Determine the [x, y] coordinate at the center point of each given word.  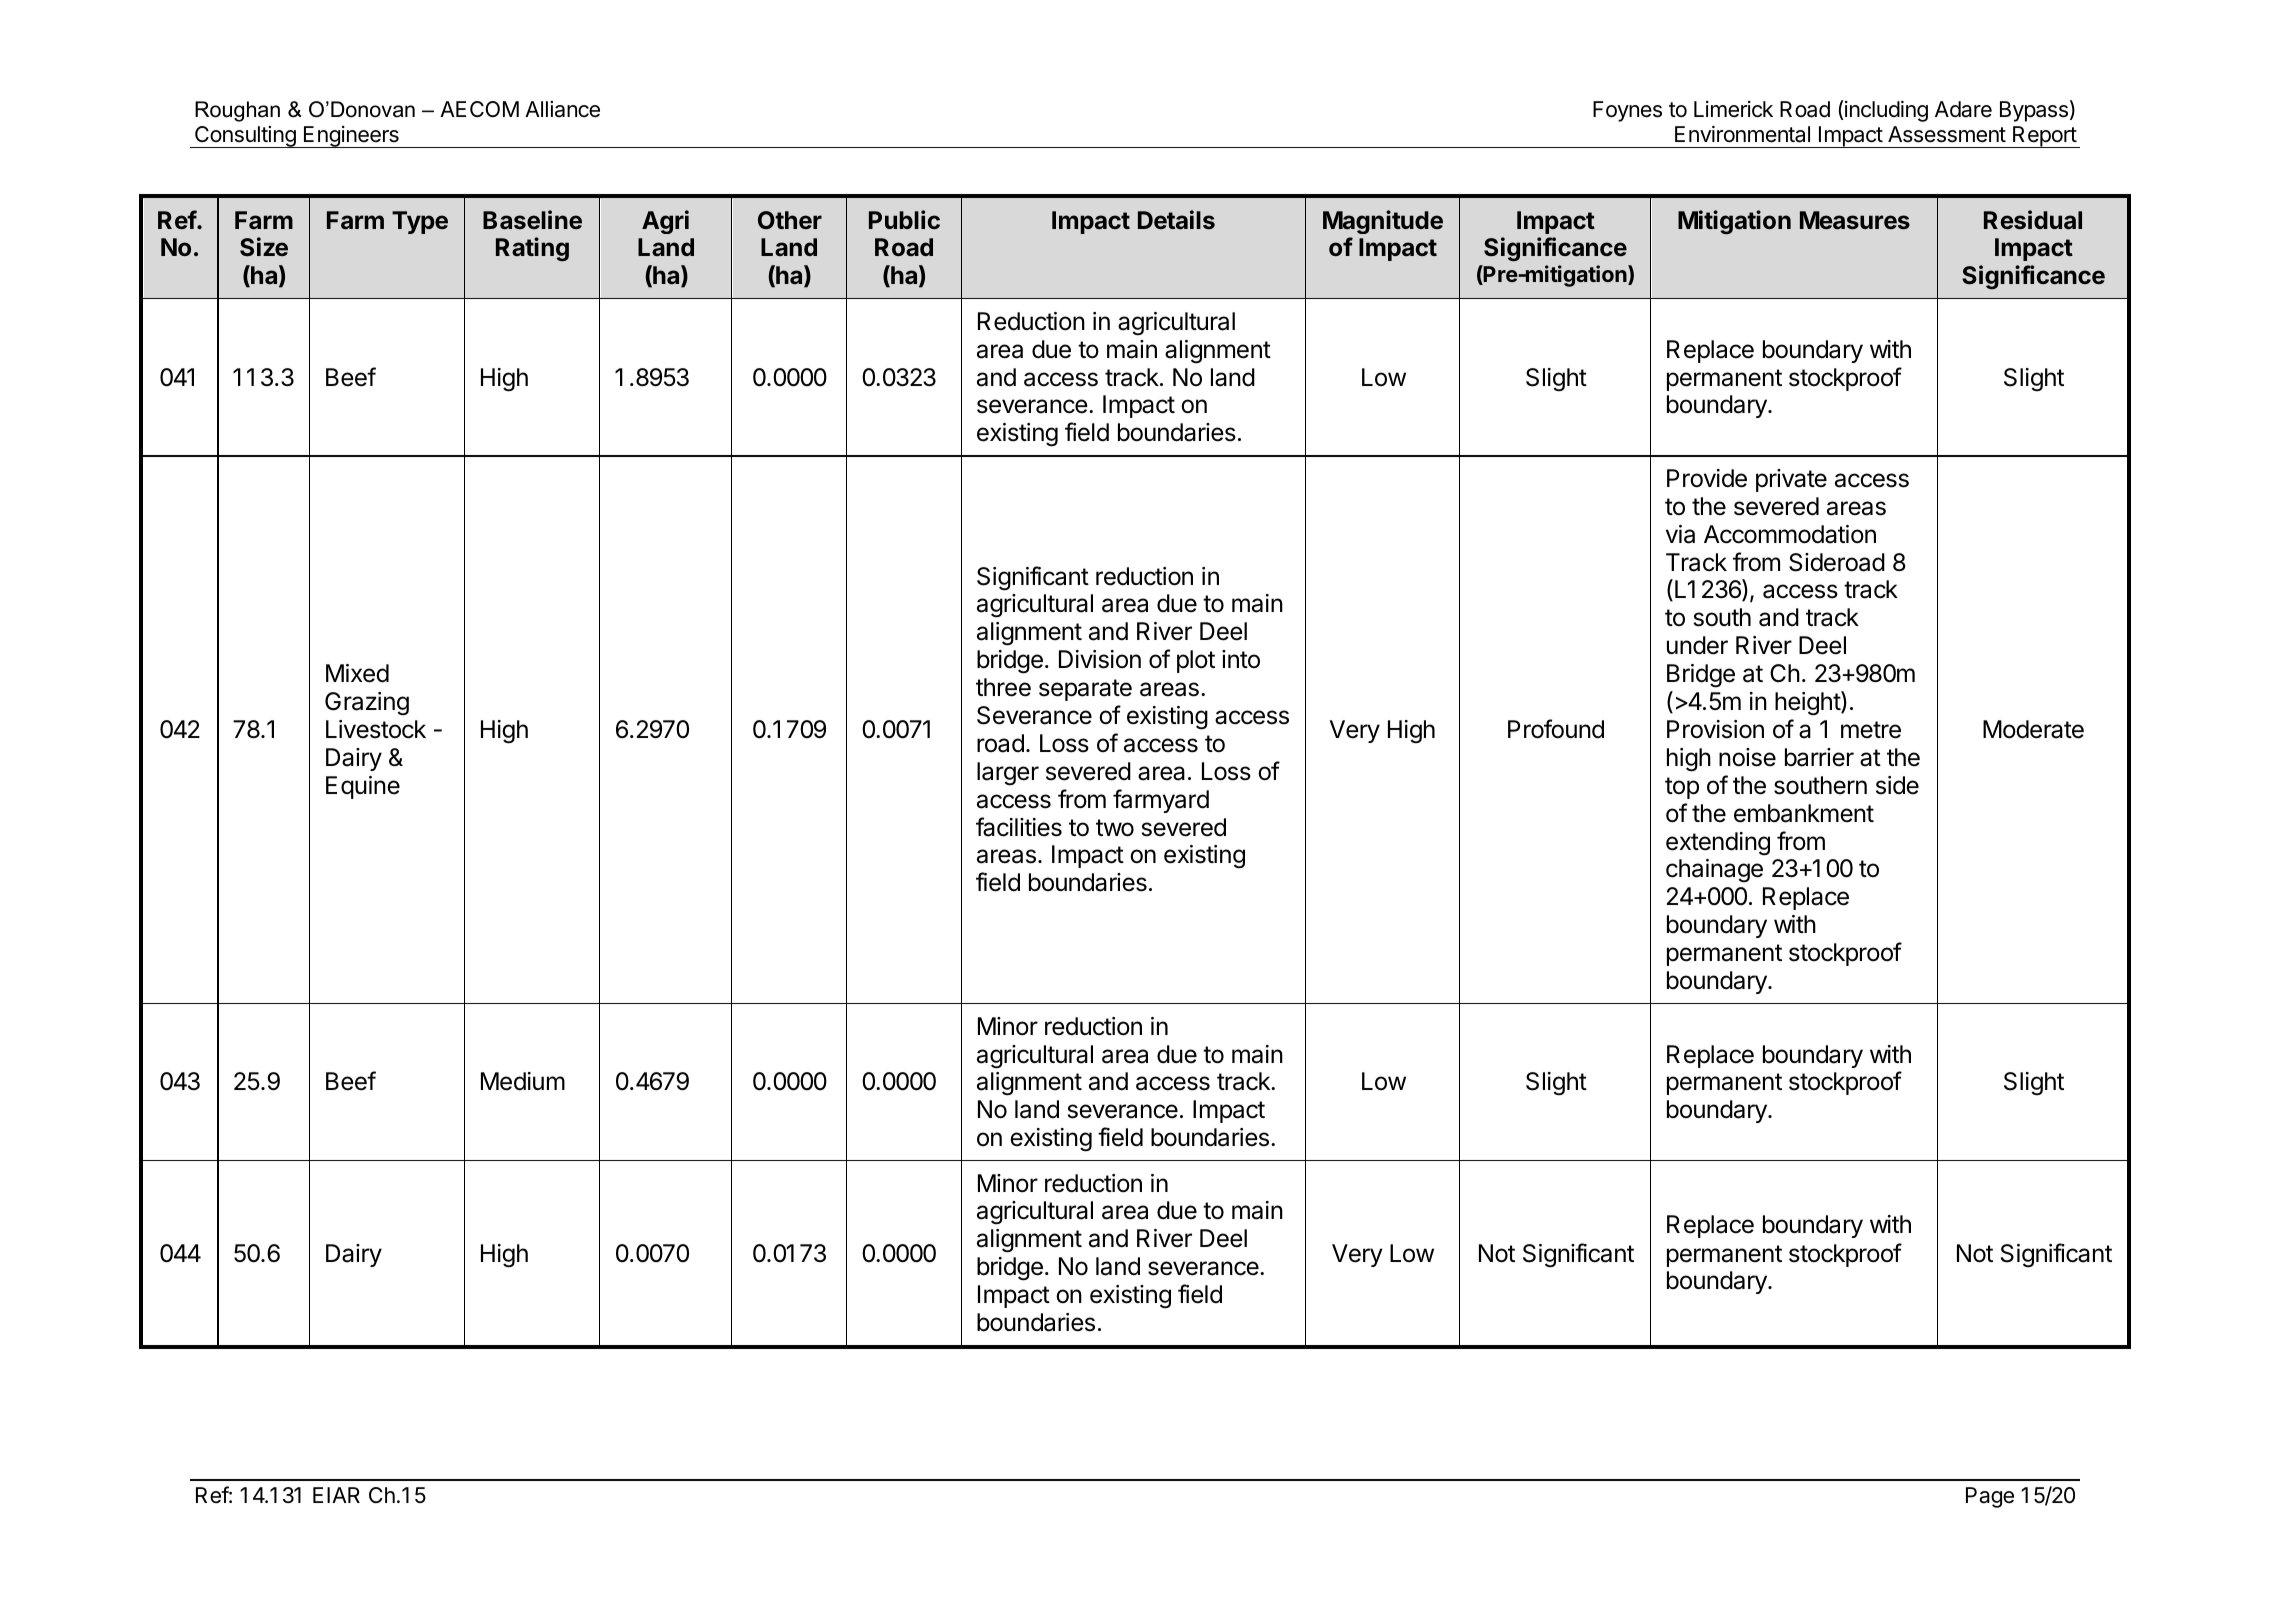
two [1115, 828]
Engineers [351, 137]
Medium [523, 1081]
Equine [363, 787]
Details [1176, 220]
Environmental [1742, 134]
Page [1990, 1497]
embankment [1804, 813]
